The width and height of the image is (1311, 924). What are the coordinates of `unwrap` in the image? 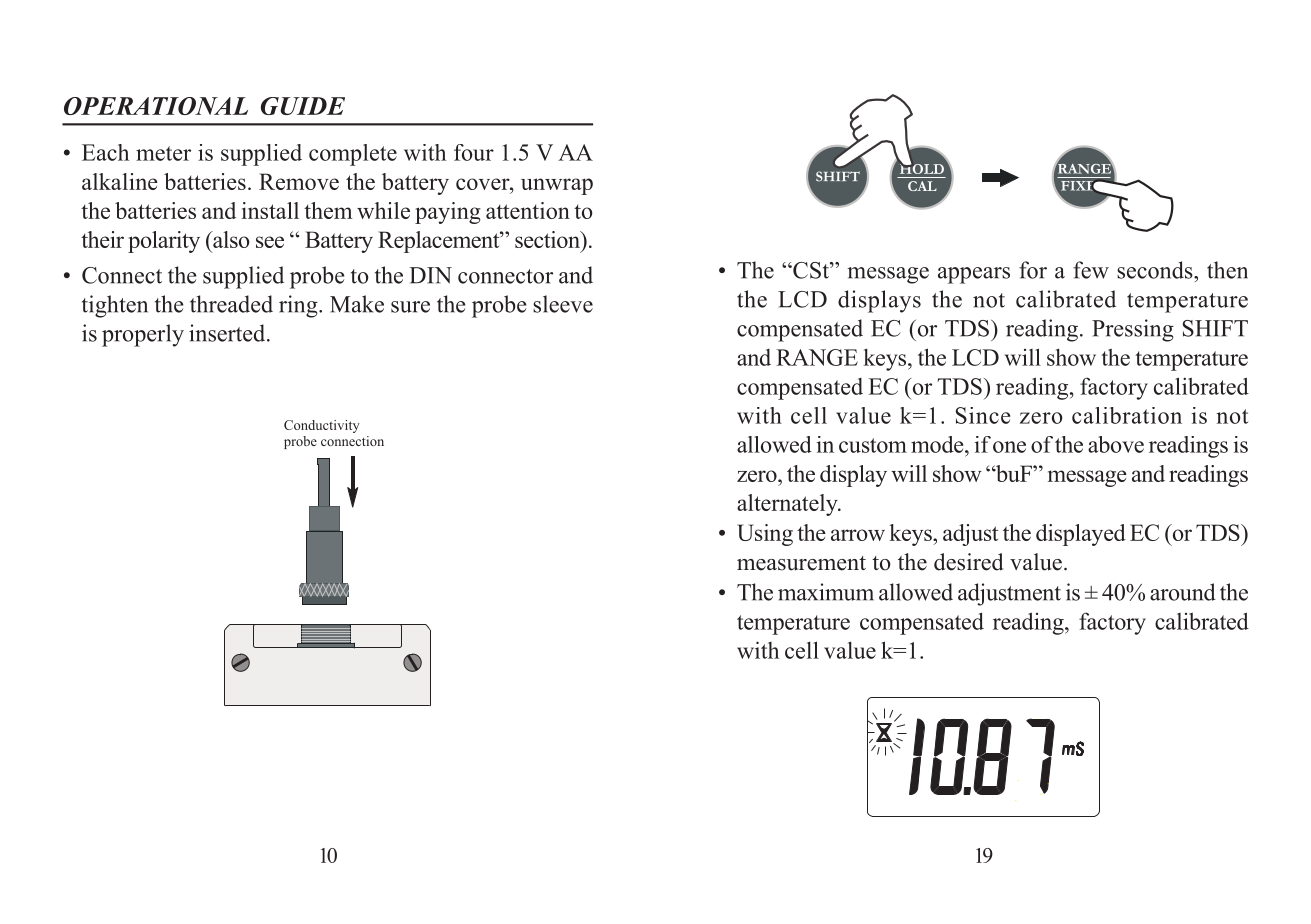 It's located at (557, 186).
